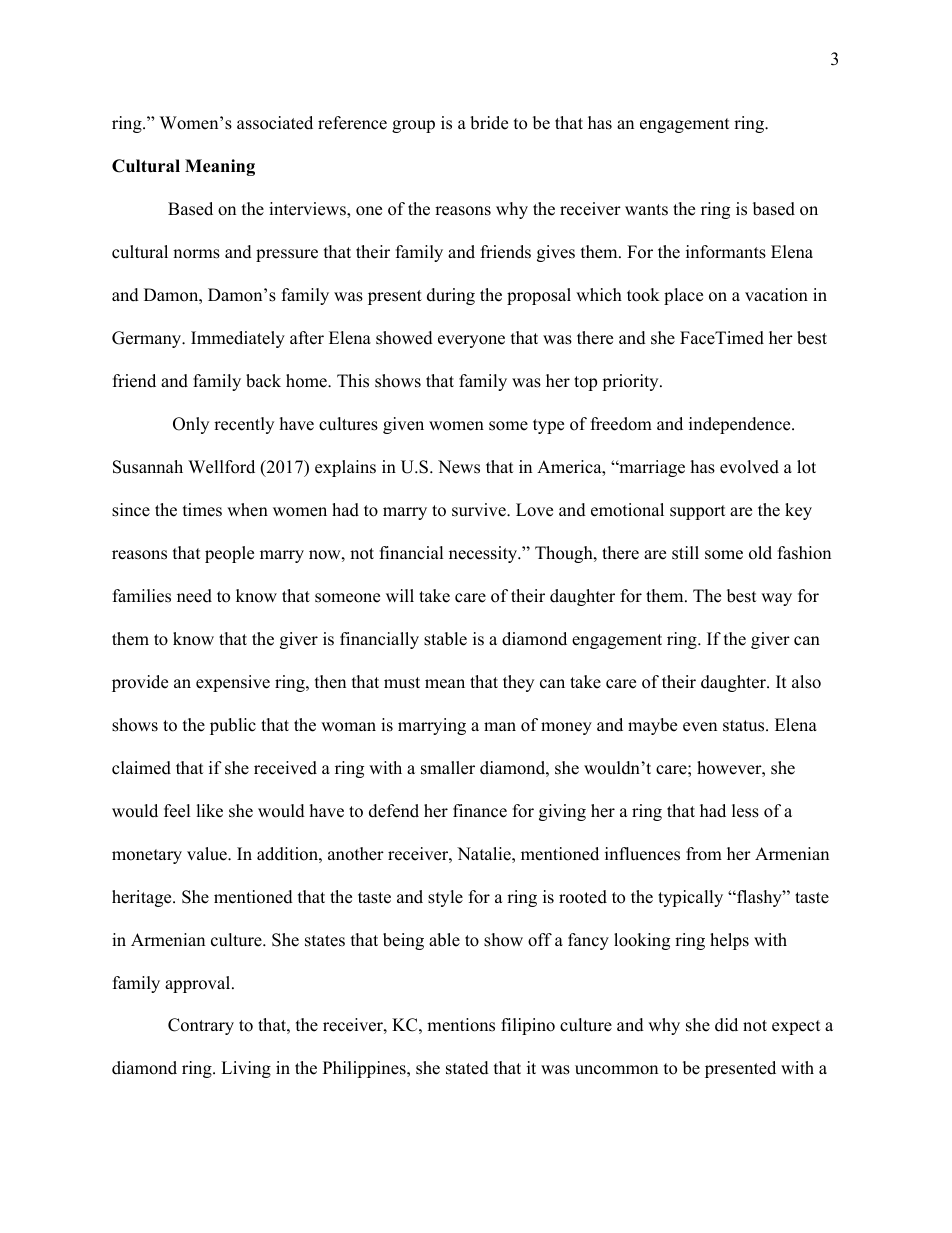 The image size is (952, 1233). I want to click on associated, so click(275, 123).
